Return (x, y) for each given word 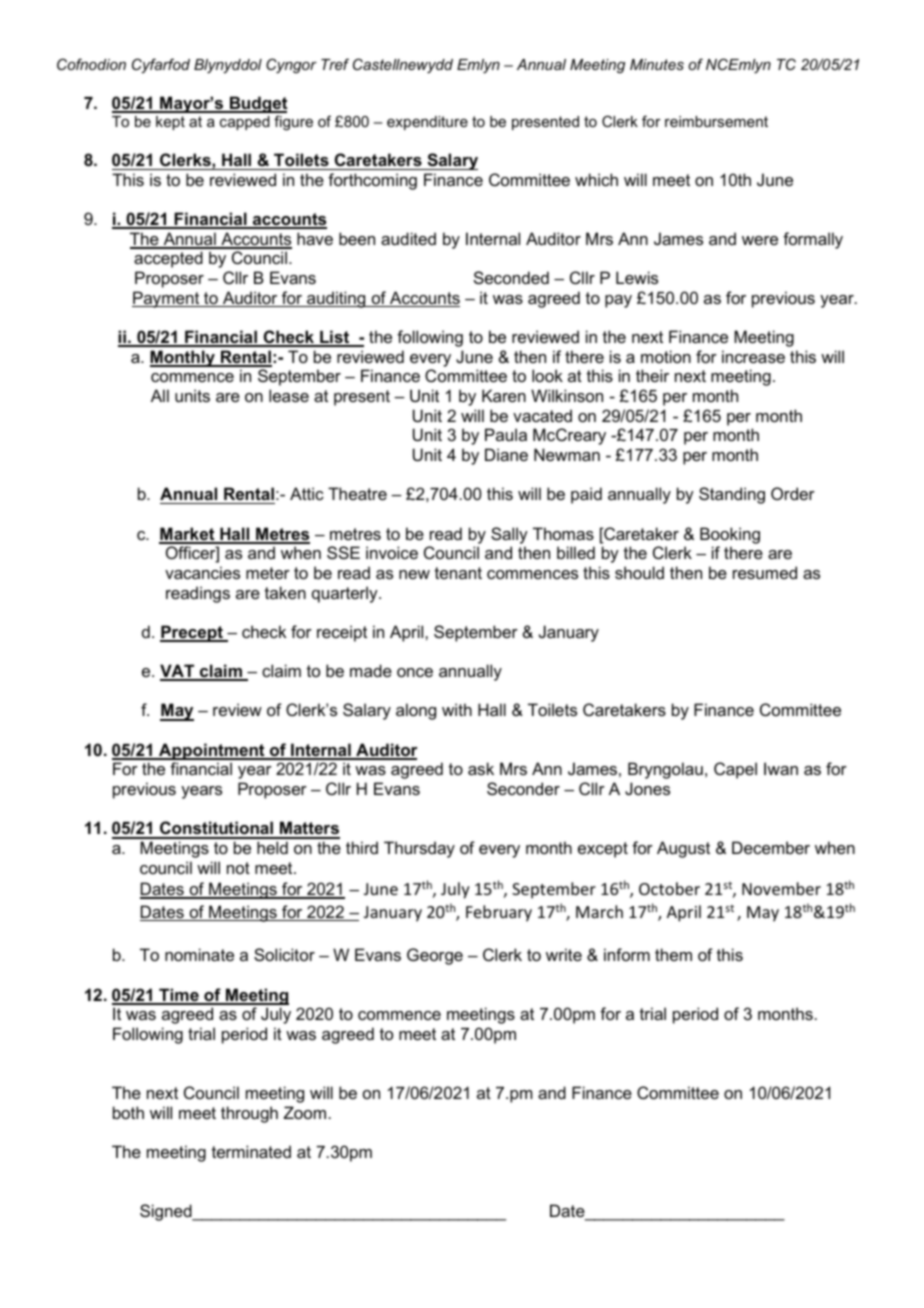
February (499, 913)
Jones (647, 788)
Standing (732, 495)
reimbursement (716, 121)
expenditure (427, 123)
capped (245, 123)
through (249, 1114)
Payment (167, 299)
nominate (199, 954)
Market (188, 535)
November (781, 888)
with (457, 709)
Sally (509, 535)
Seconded (511, 277)
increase (753, 356)
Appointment (212, 751)
